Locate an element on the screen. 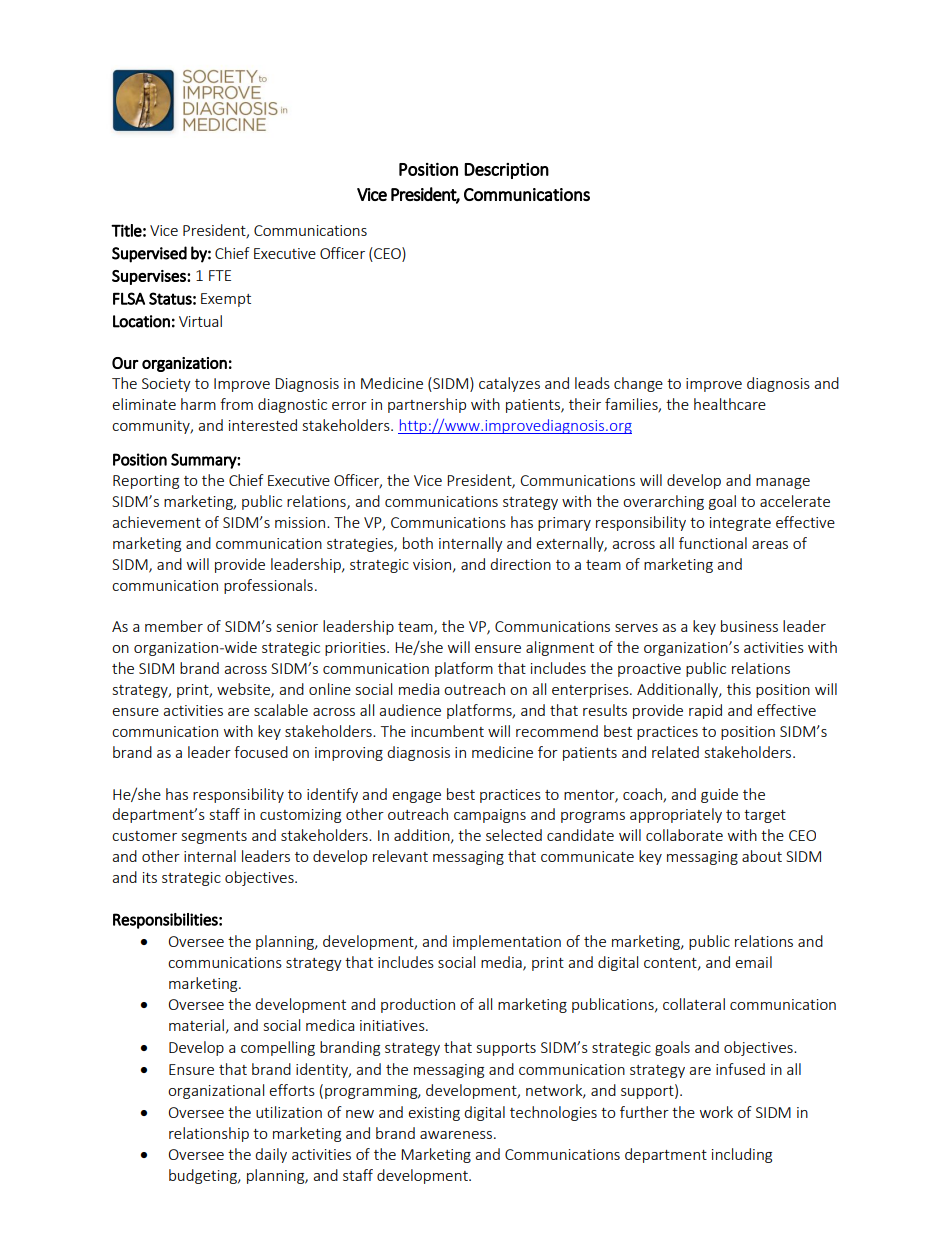 Image resolution: width=952 pixels, height=1233 pixels. awareness is located at coordinates (456, 1135).
